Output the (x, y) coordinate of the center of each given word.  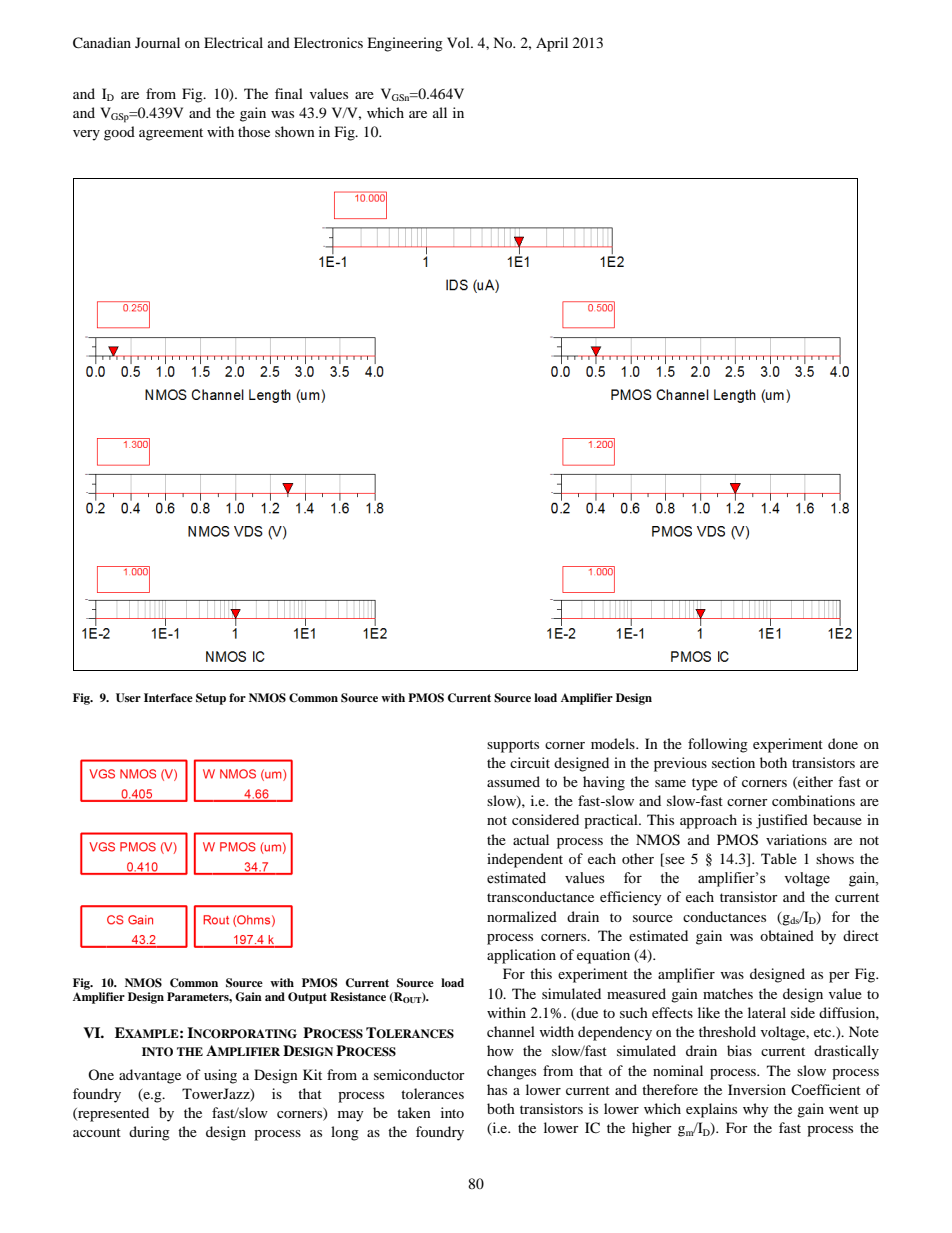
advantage (150, 1076)
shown (295, 131)
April (552, 44)
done (843, 743)
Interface (168, 697)
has (497, 1089)
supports (513, 746)
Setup (211, 699)
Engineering (405, 44)
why (756, 1110)
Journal (157, 42)
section (733, 762)
